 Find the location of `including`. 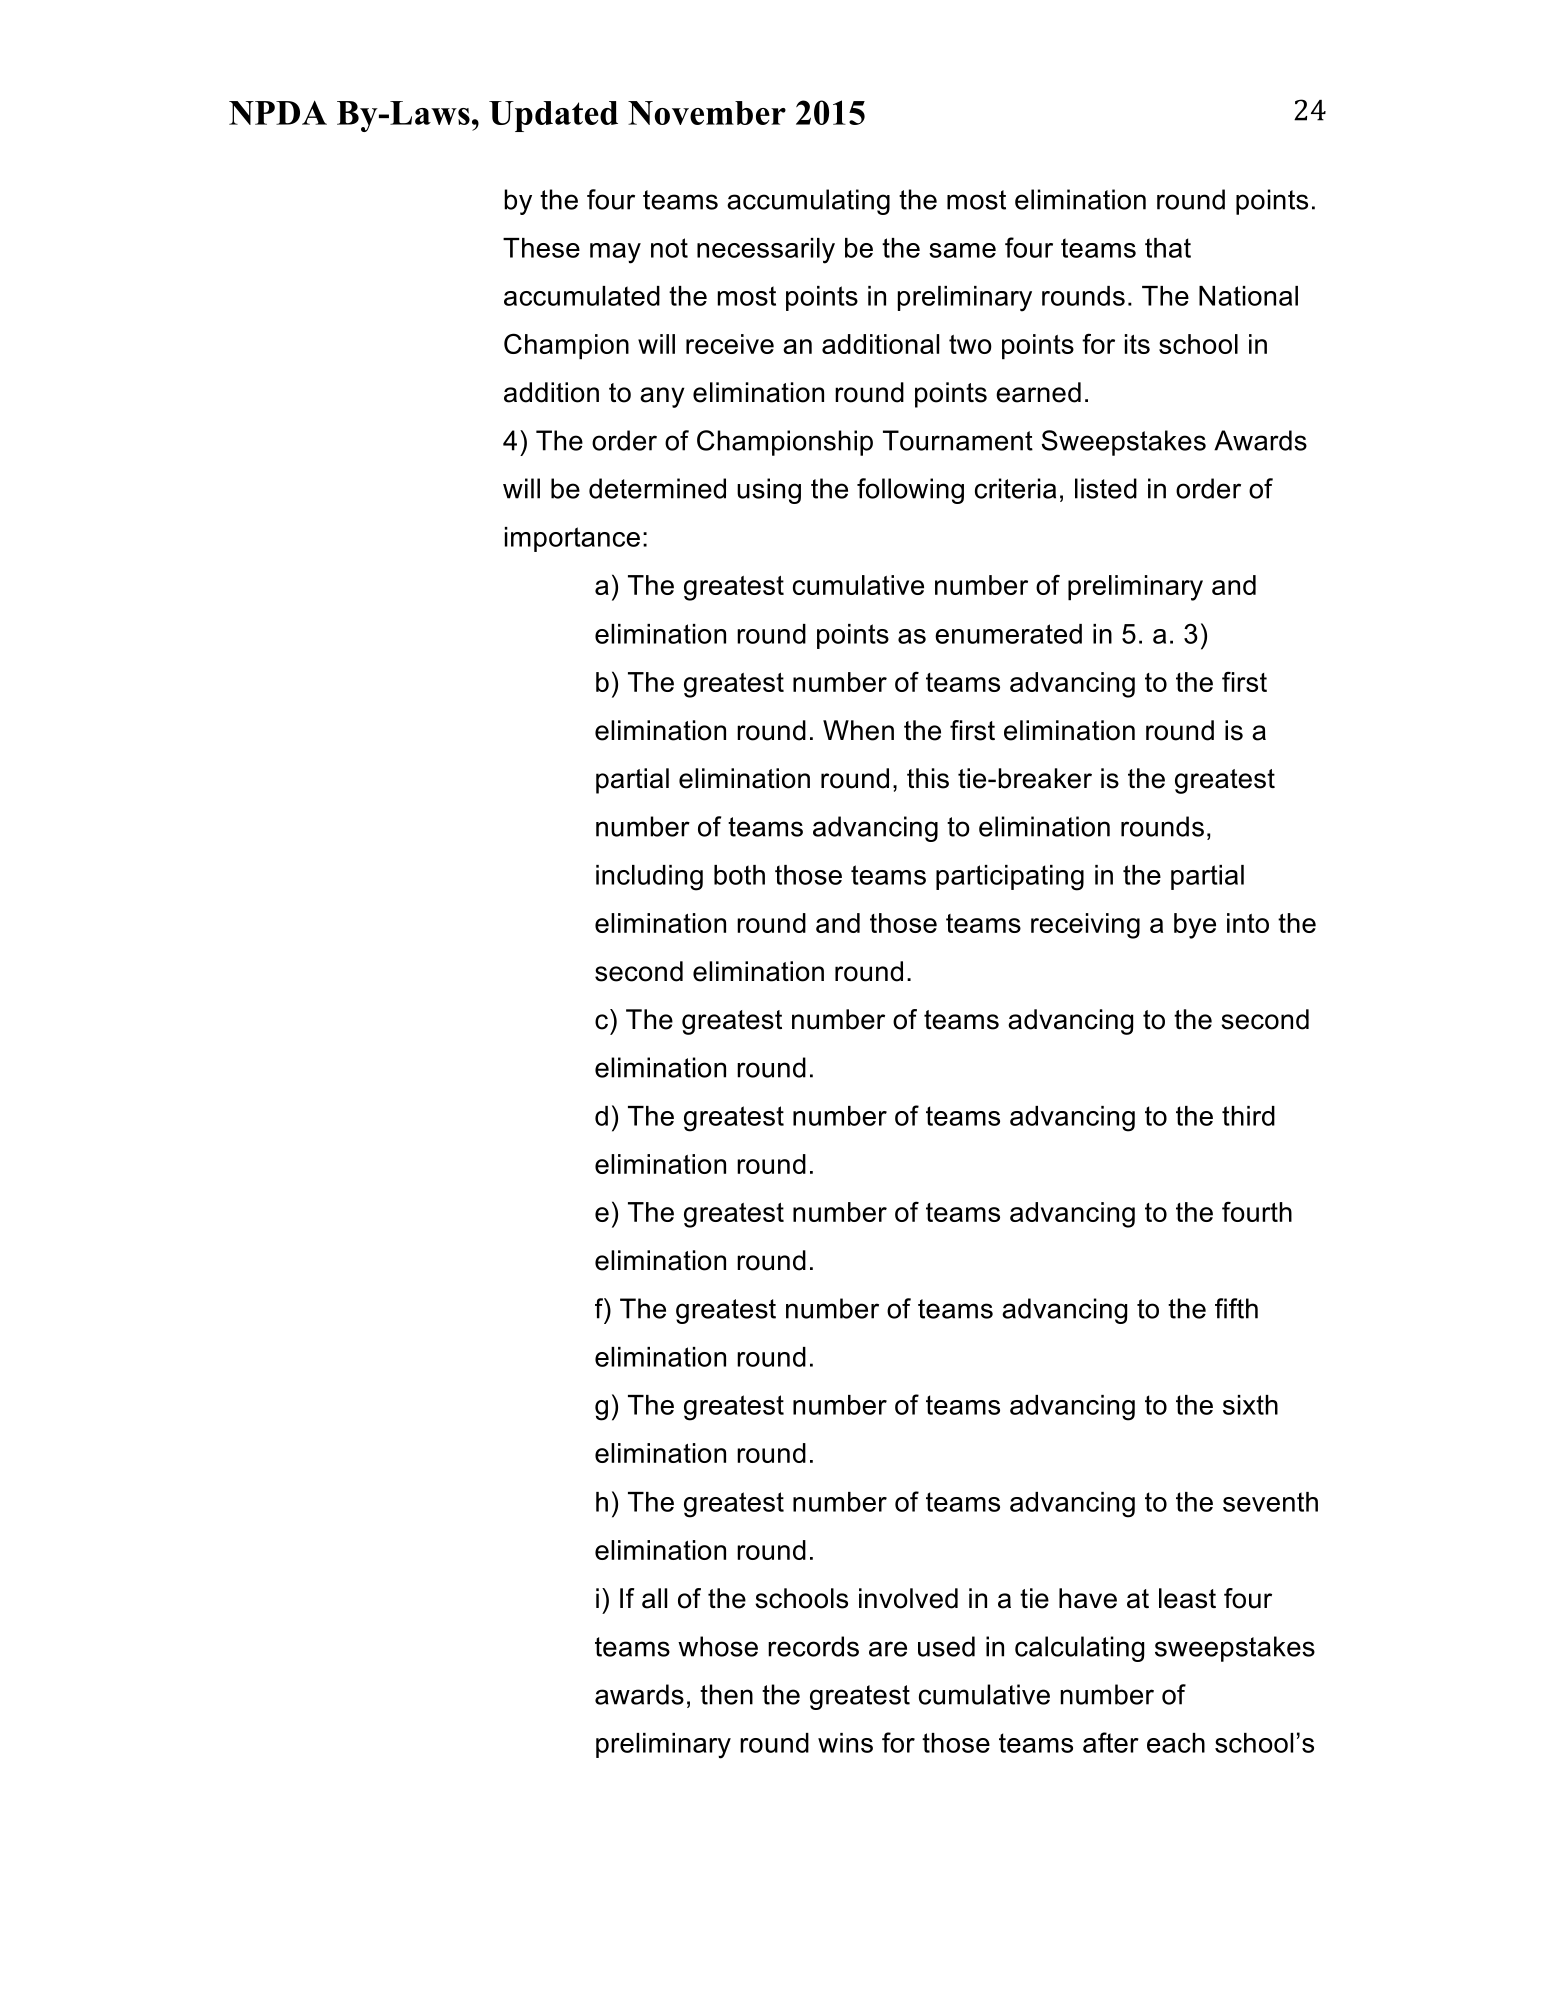

including is located at coordinates (649, 878).
